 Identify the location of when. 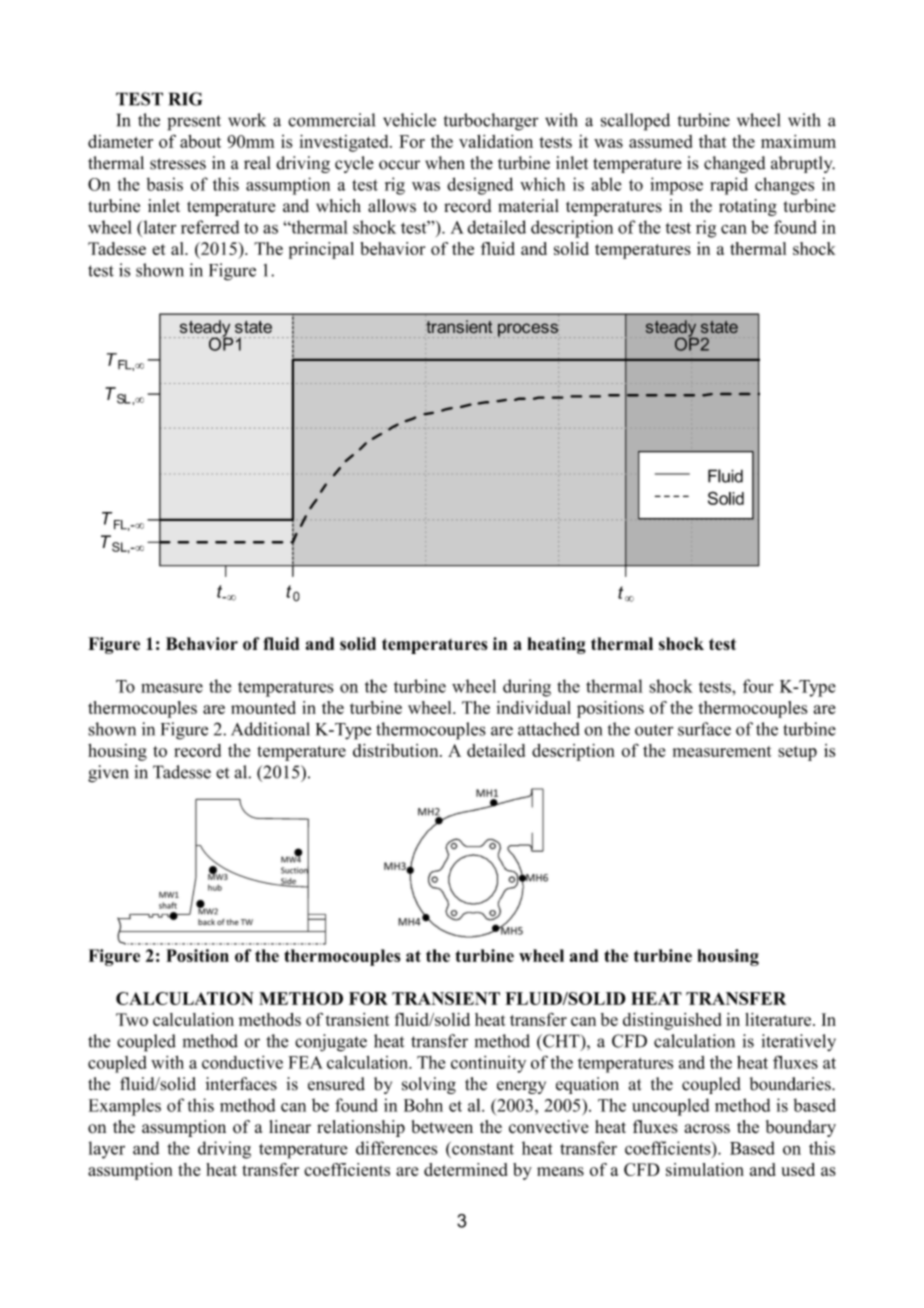
(445, 163).
